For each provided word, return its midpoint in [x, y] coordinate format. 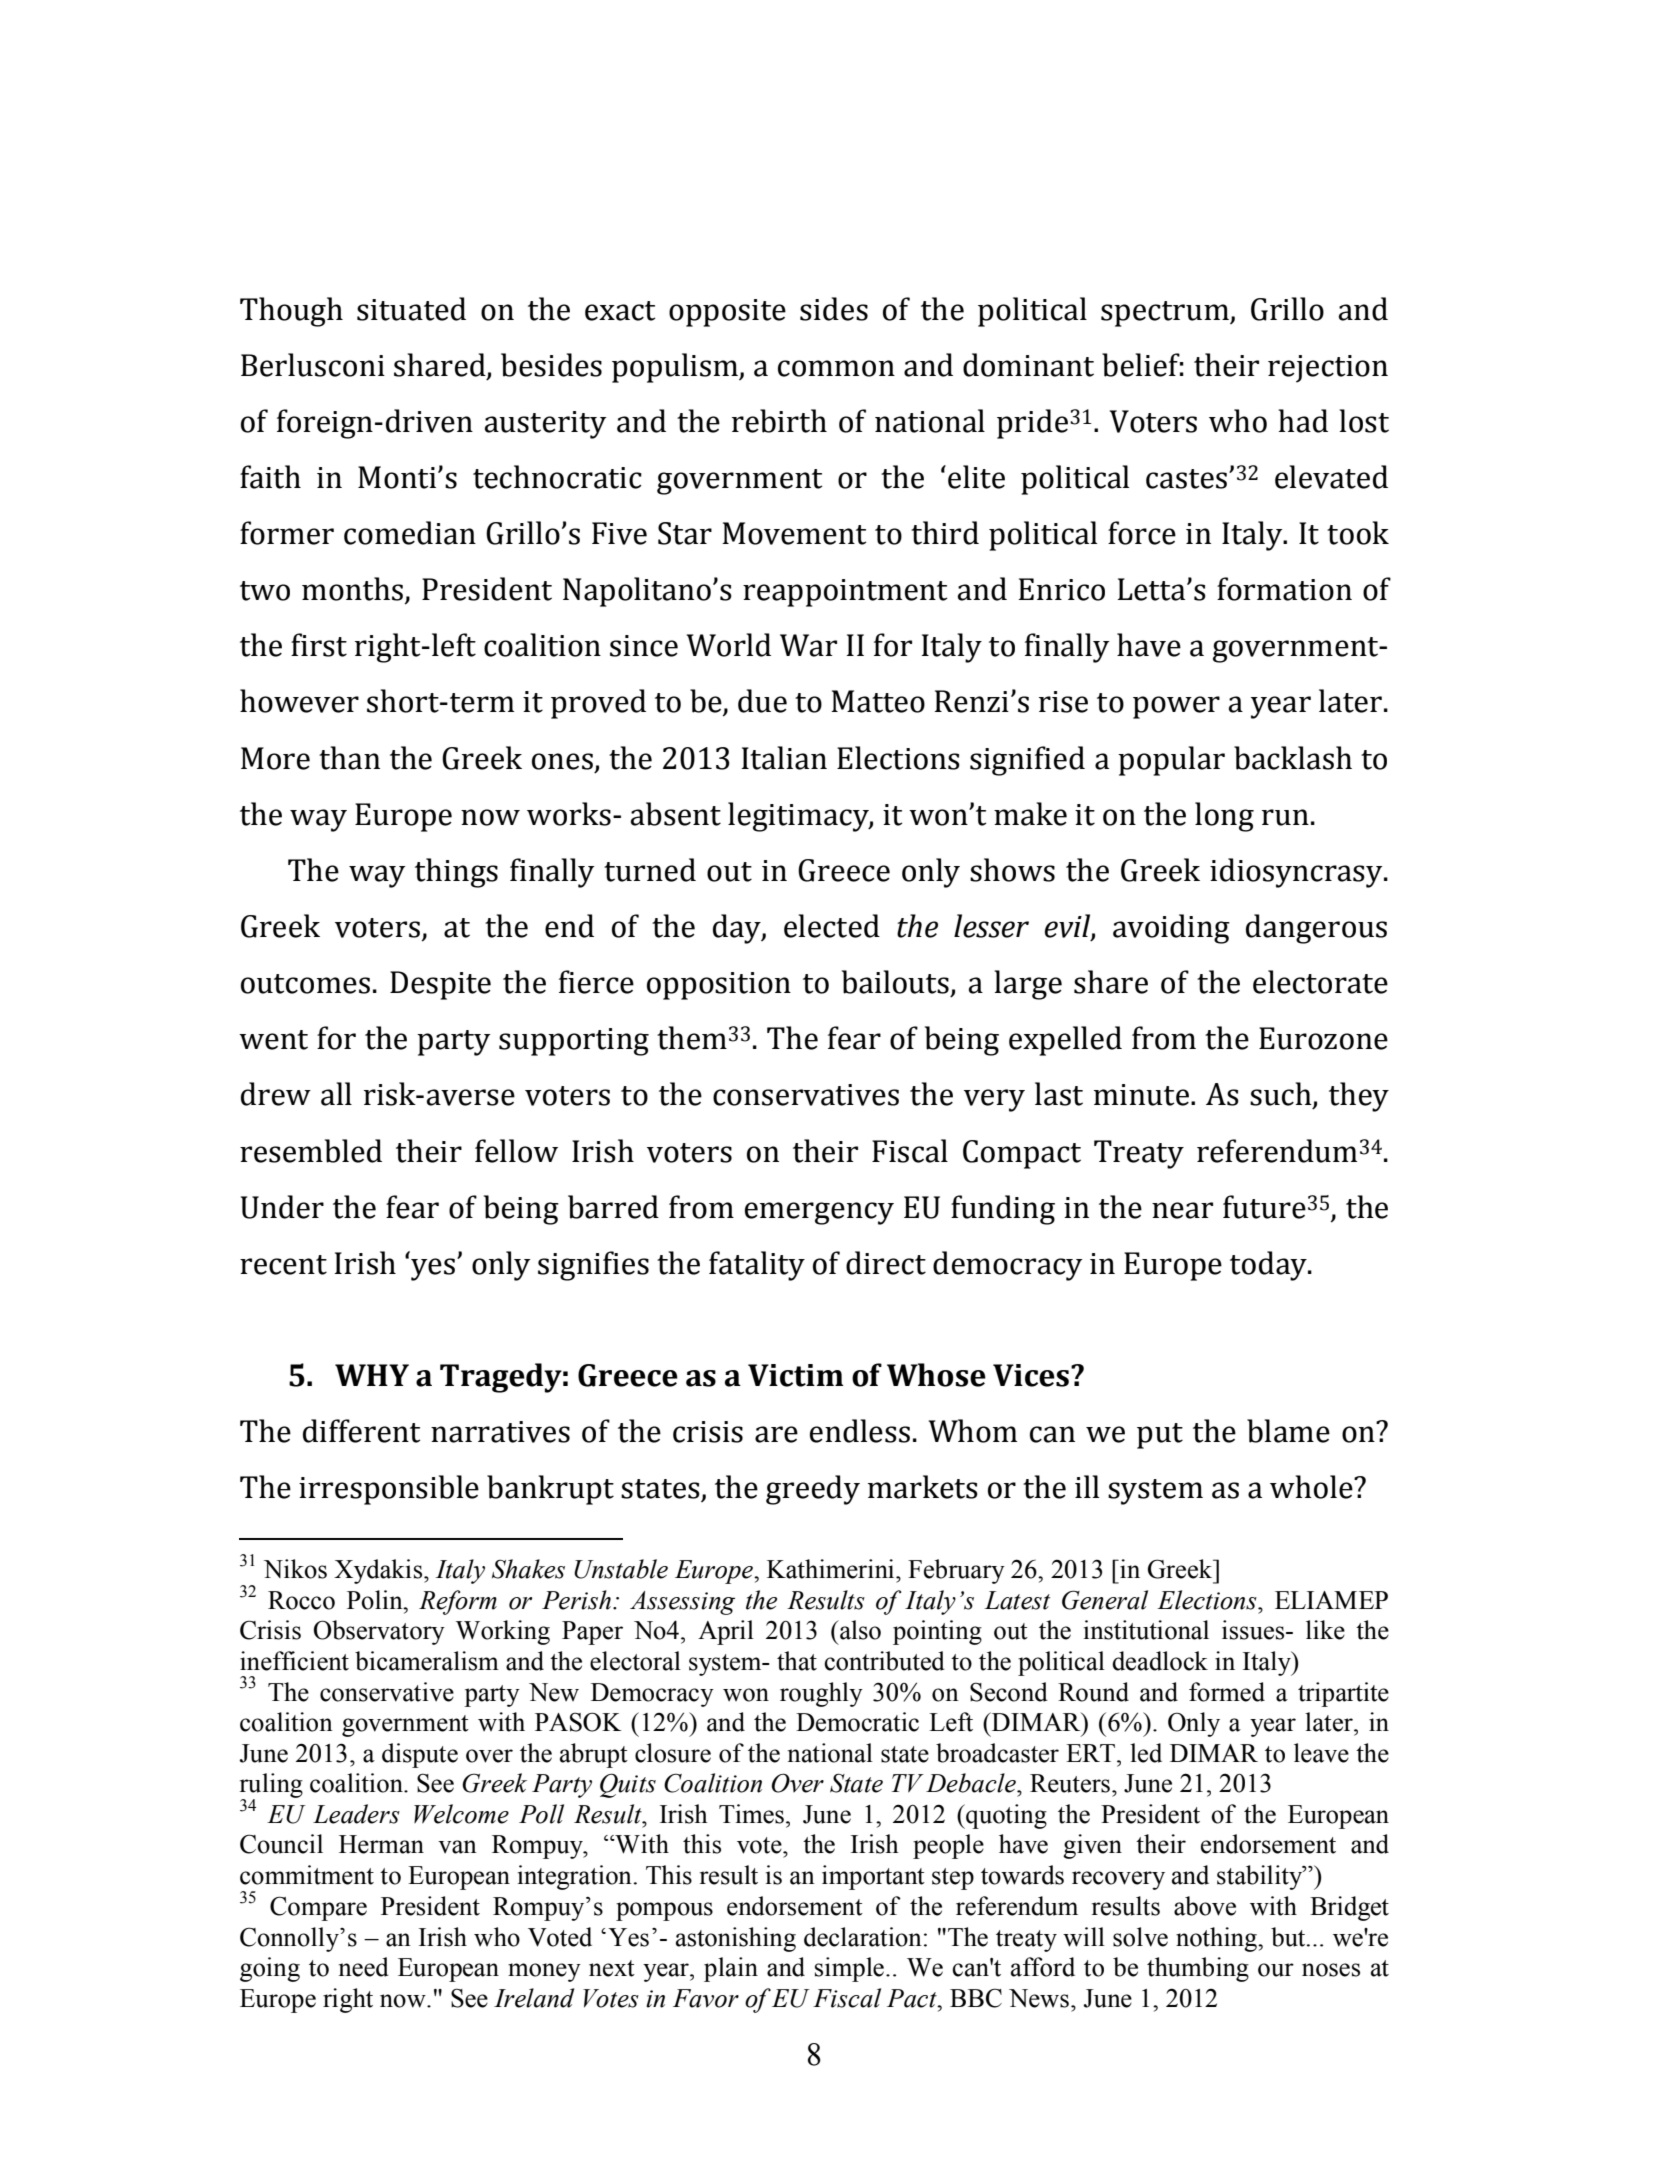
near [1182, 1210]
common [836, 368]
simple [849, 1969]
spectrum [1166, 314]
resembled [311, 1151]
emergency [819, 1213]
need [364, 1967]
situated [411, 309]
